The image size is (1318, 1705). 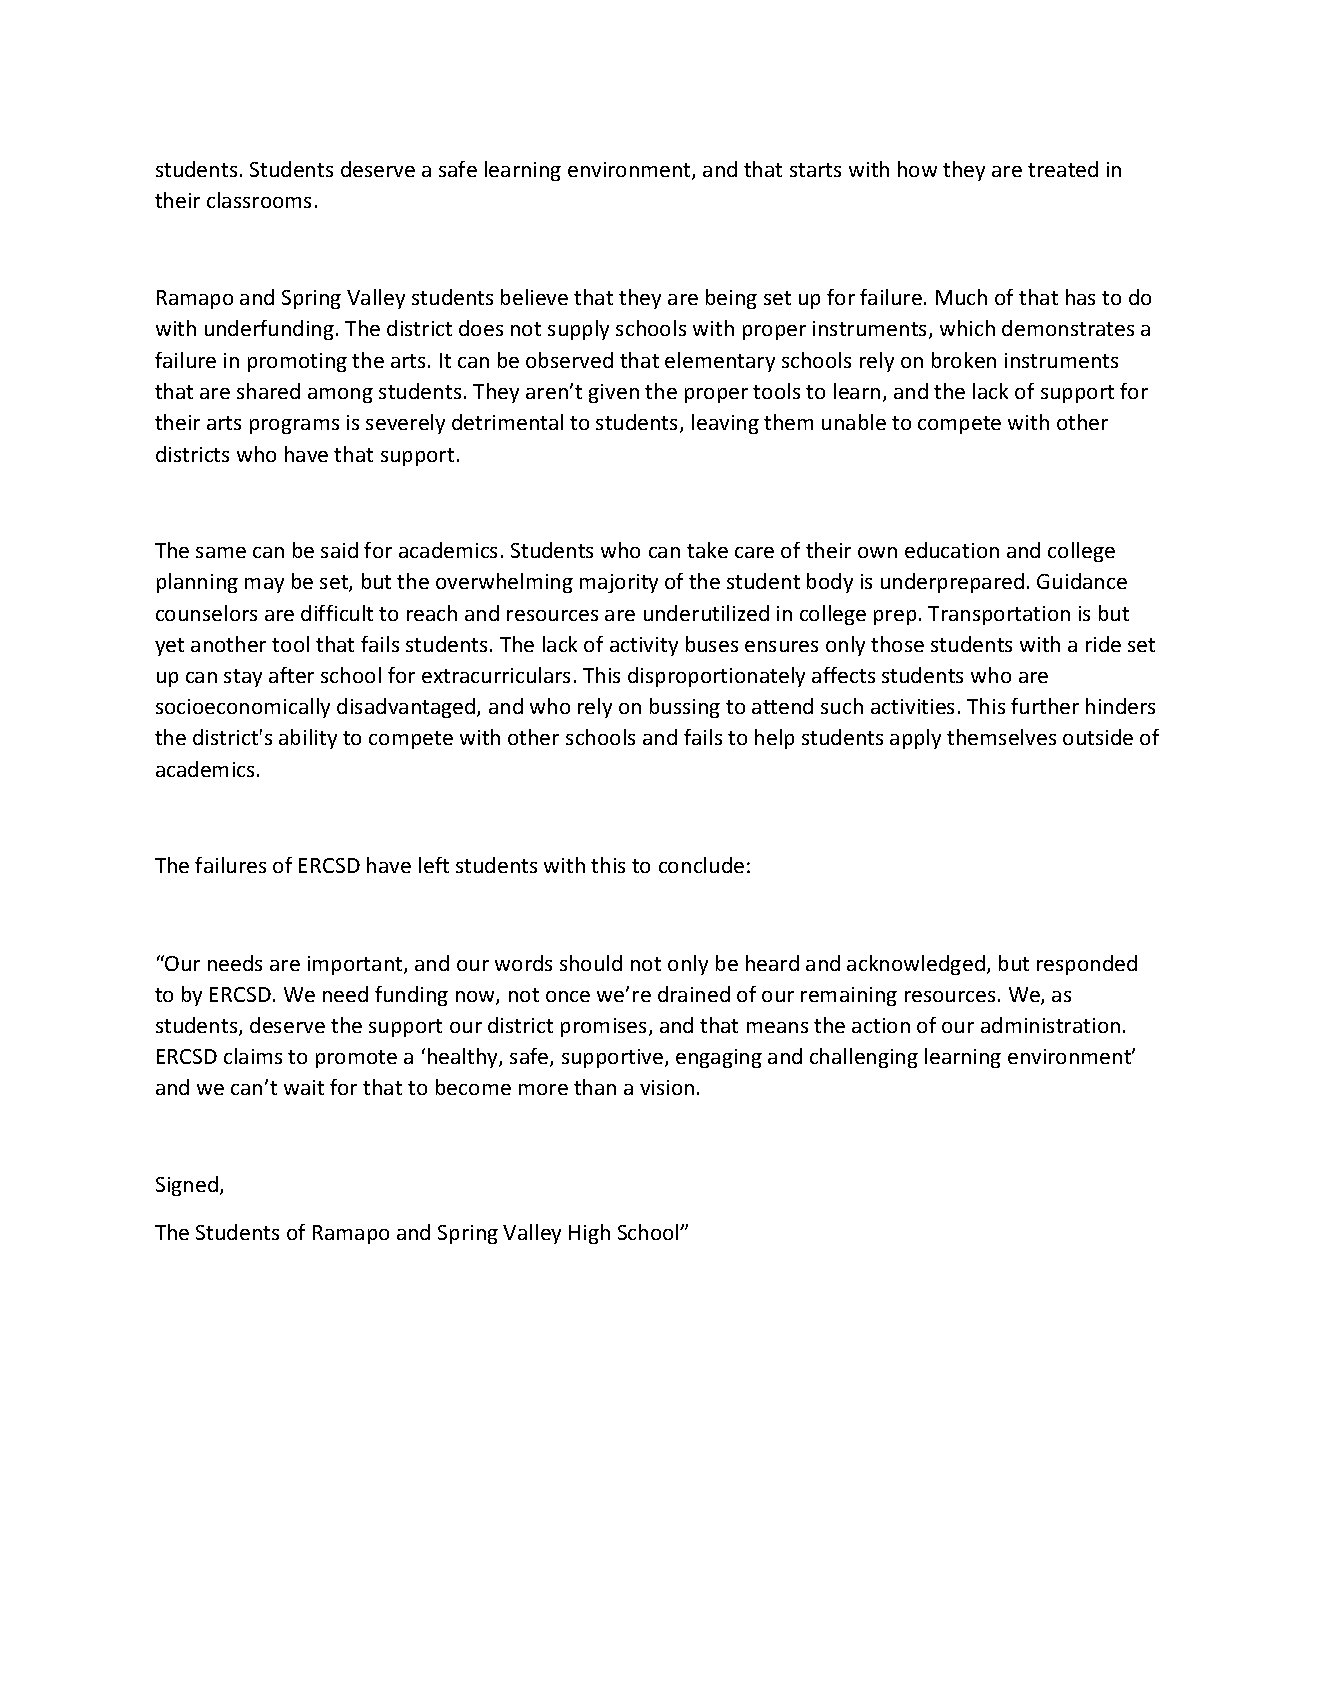 What do you see at coordinates (589, 1234) in the image?
I see `High` at bounding box center [589, 1234].
